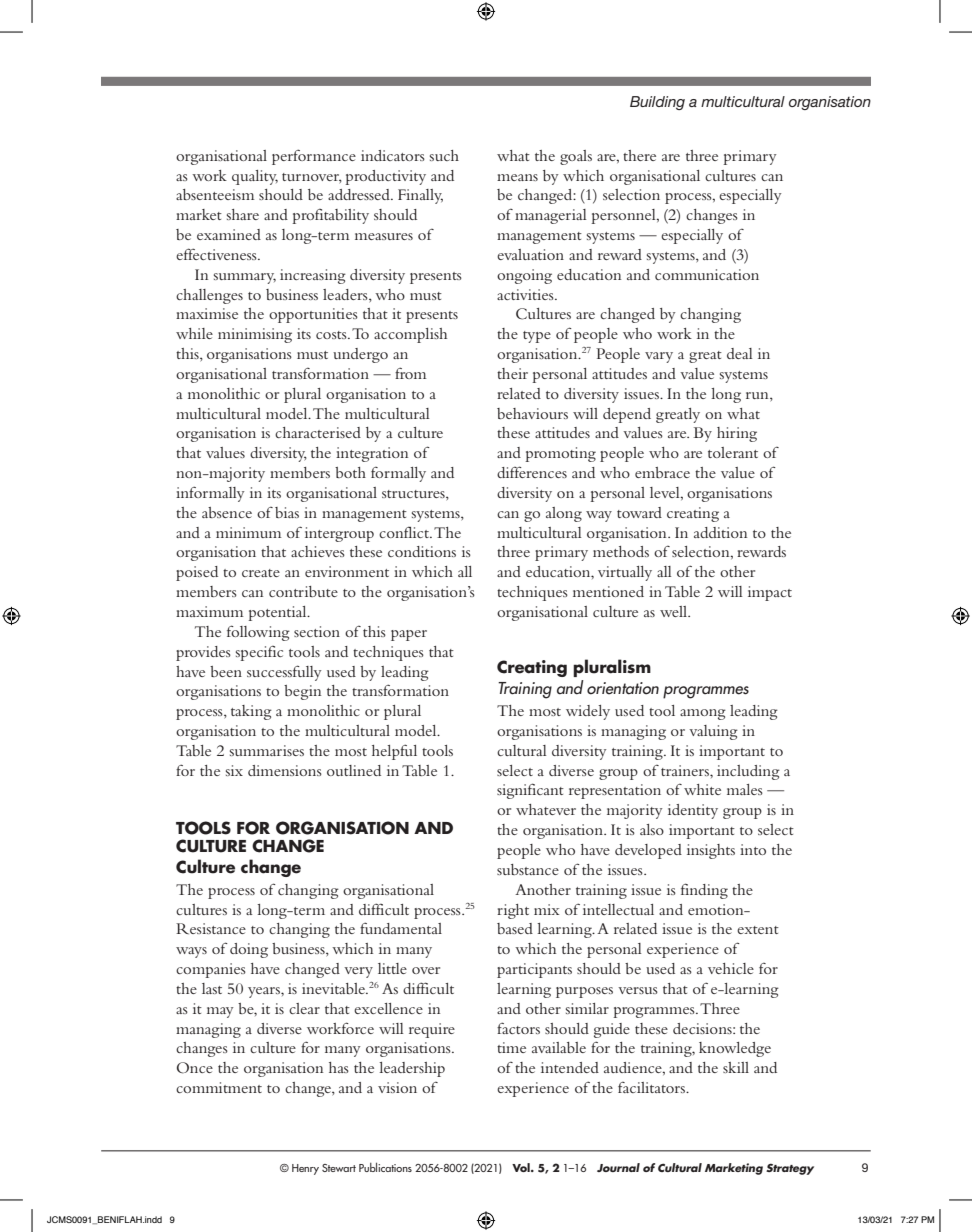  What do you see at coordinates (255, 335) in the screenshot?
I see `minimising` at bounding box center [255, 335].
